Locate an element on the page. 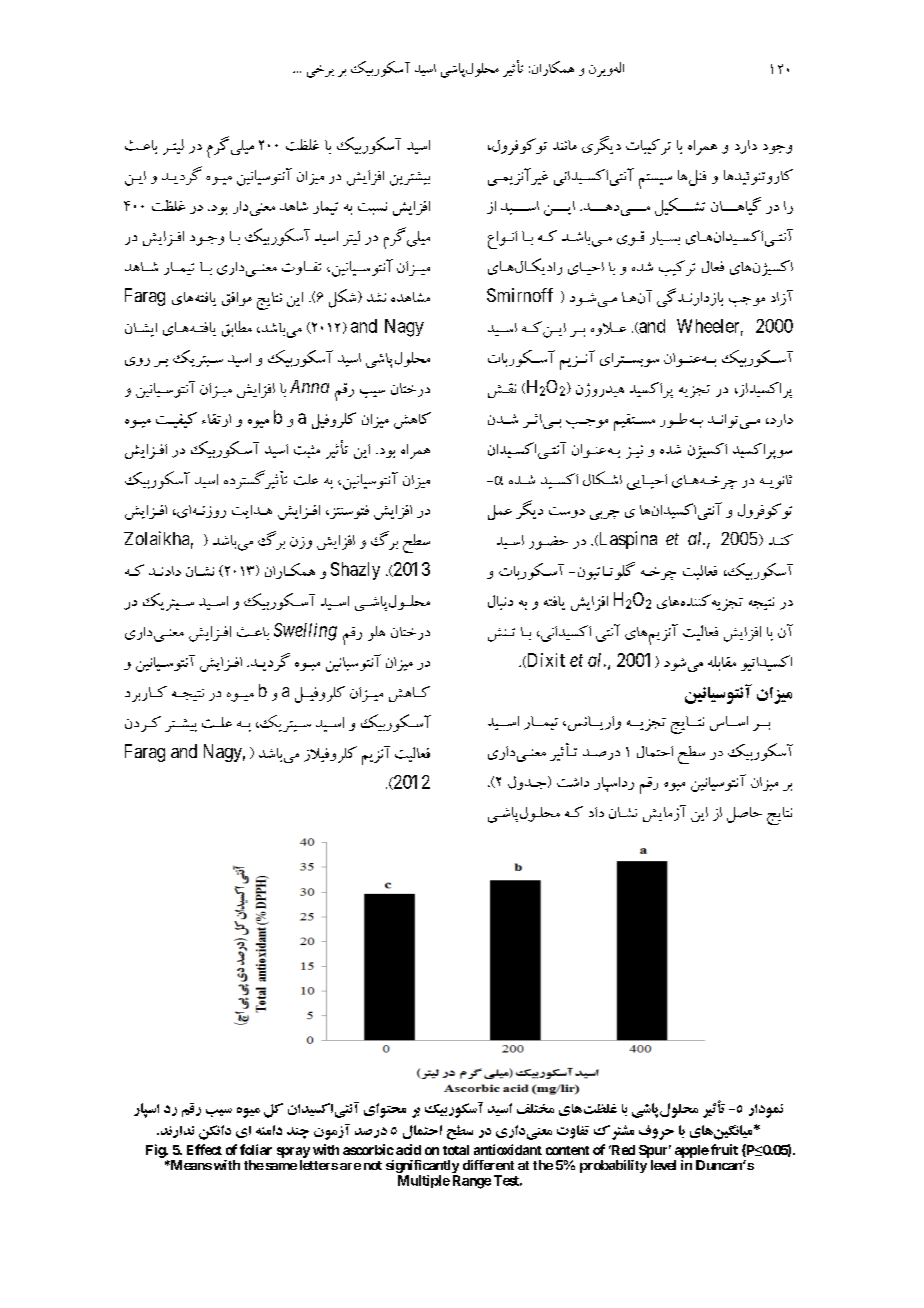 The image size is (924, 1308). foliar is located at coordinates (256, 1149).
